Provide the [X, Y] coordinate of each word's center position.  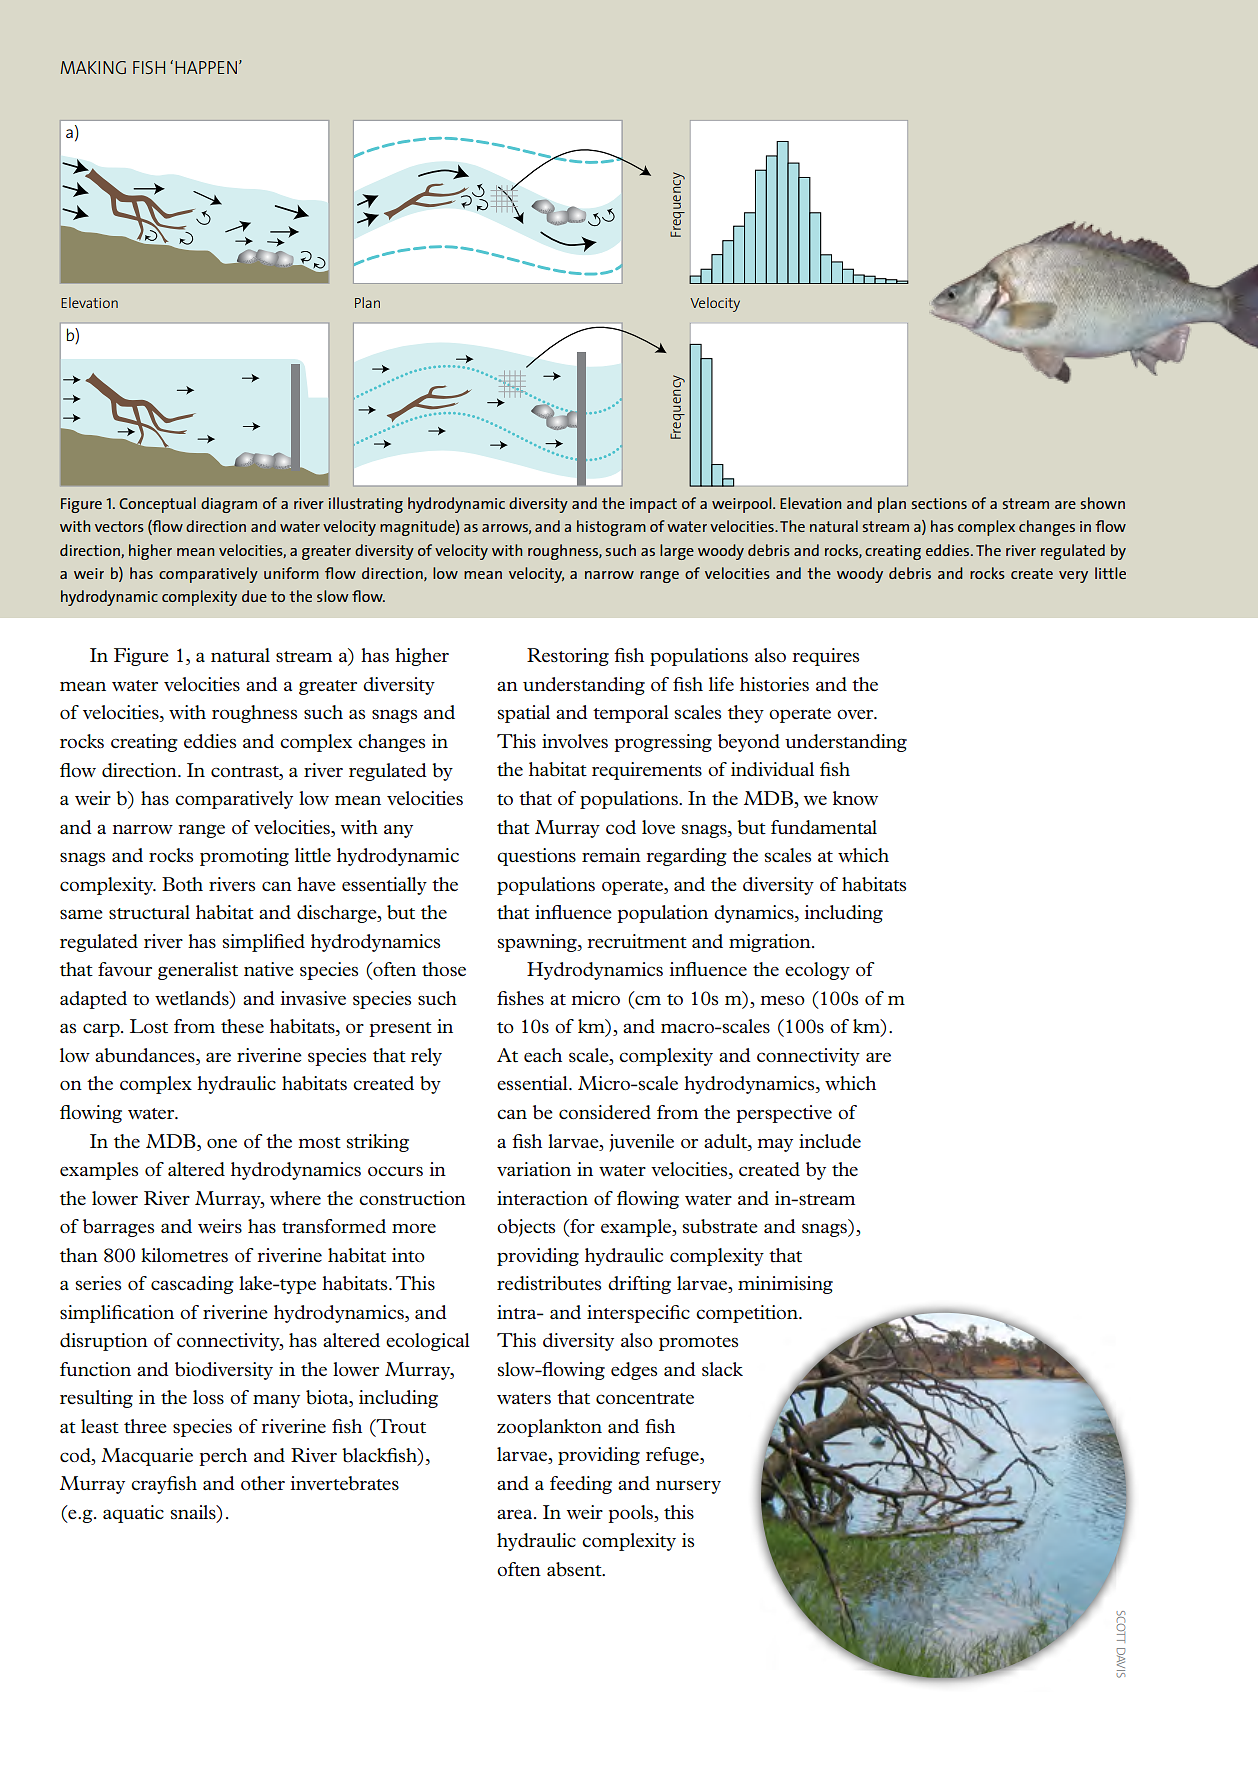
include [830, 1141]
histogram [611, 528]
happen [206, 67]
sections [939, 503]
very [1073, 577]
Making [93, 67]
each [543, 1055]
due [254, 596]
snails [194, 1512]
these [242, 1026]
